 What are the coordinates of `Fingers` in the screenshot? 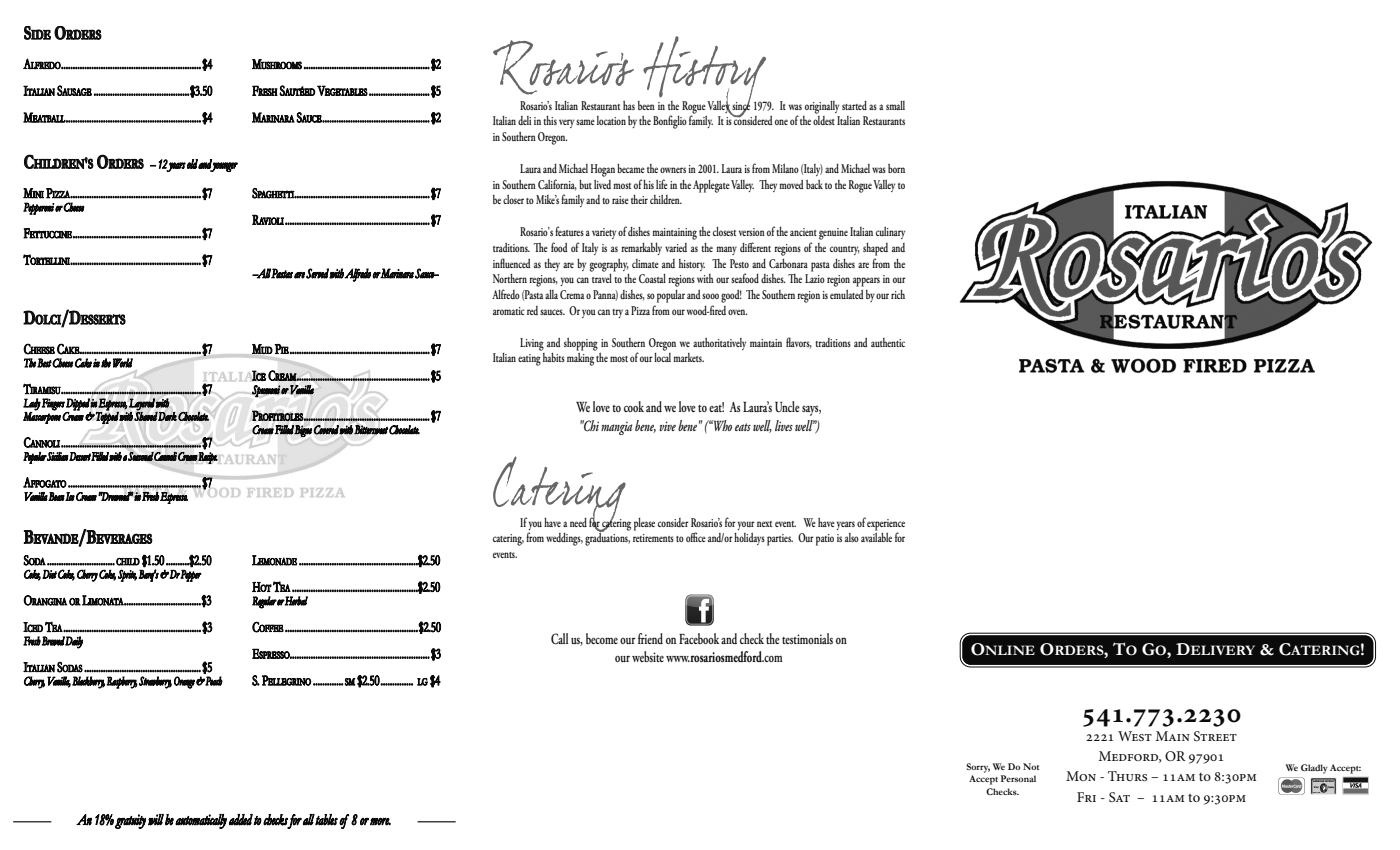 It's located at (53, 404).
